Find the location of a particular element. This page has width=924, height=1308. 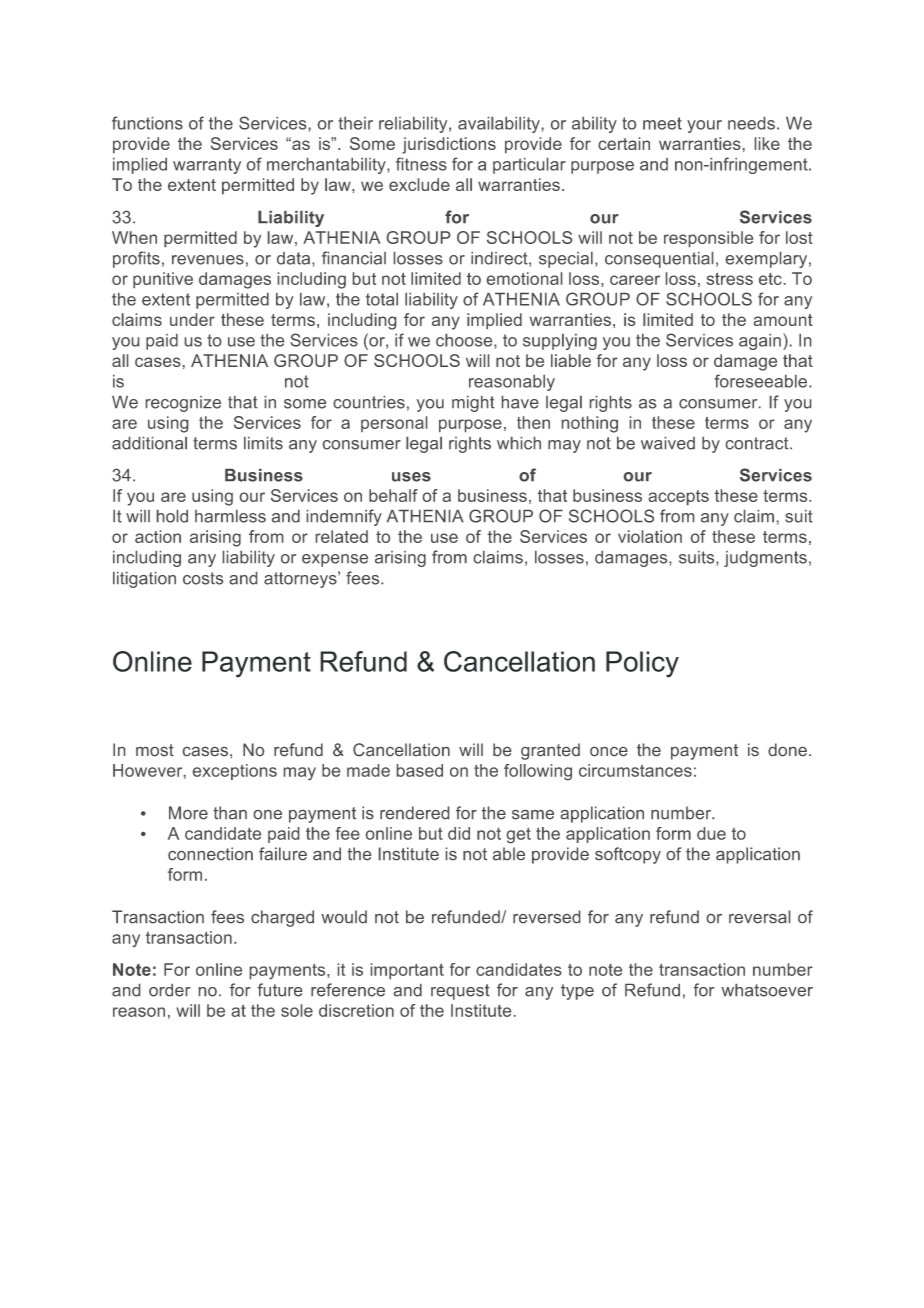

again is located at coordinates (760, 342).
